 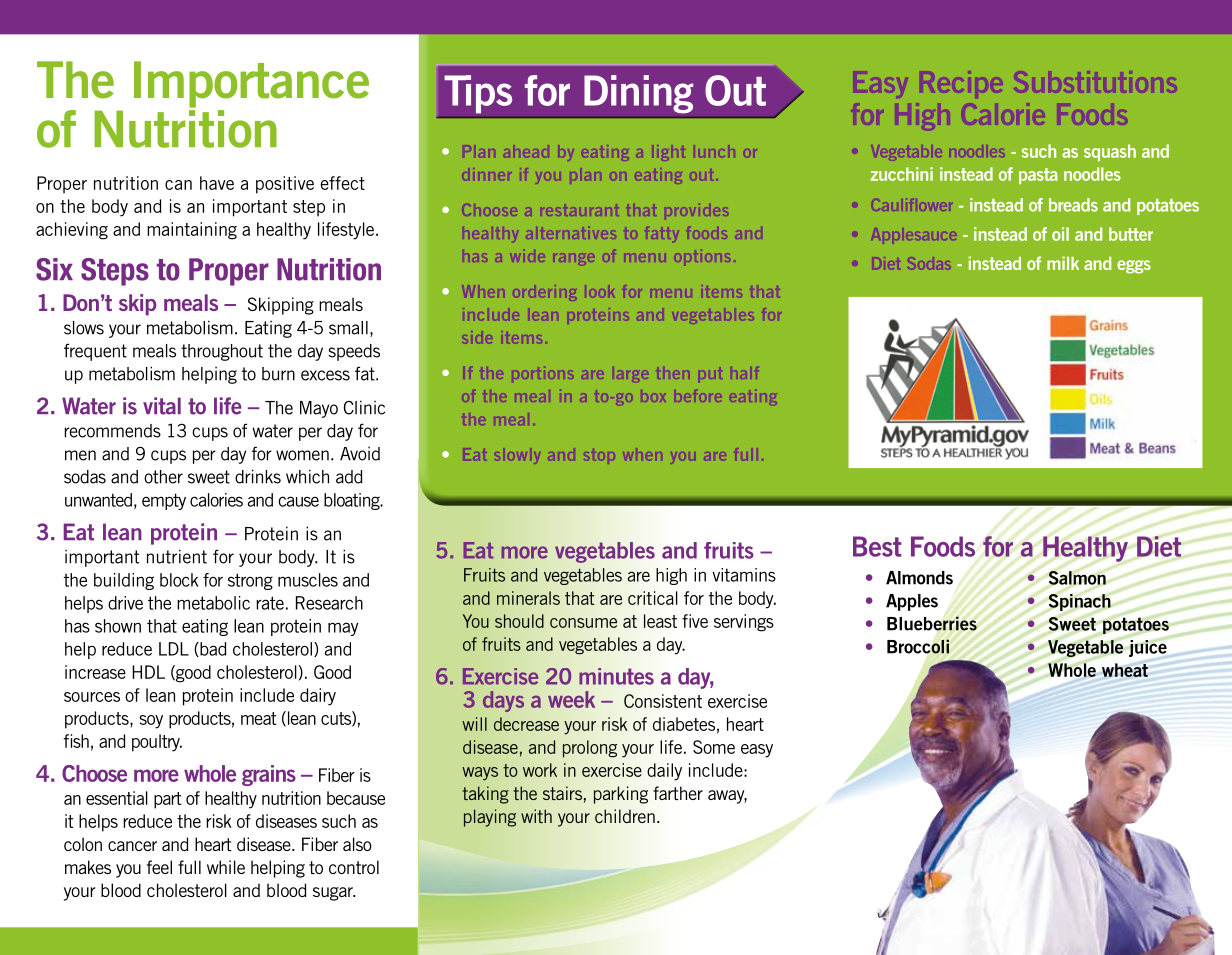 What do you see at coordinates (1063, 263) in the screenshot?
I see `milk` at bounding box center [1063, 263].
